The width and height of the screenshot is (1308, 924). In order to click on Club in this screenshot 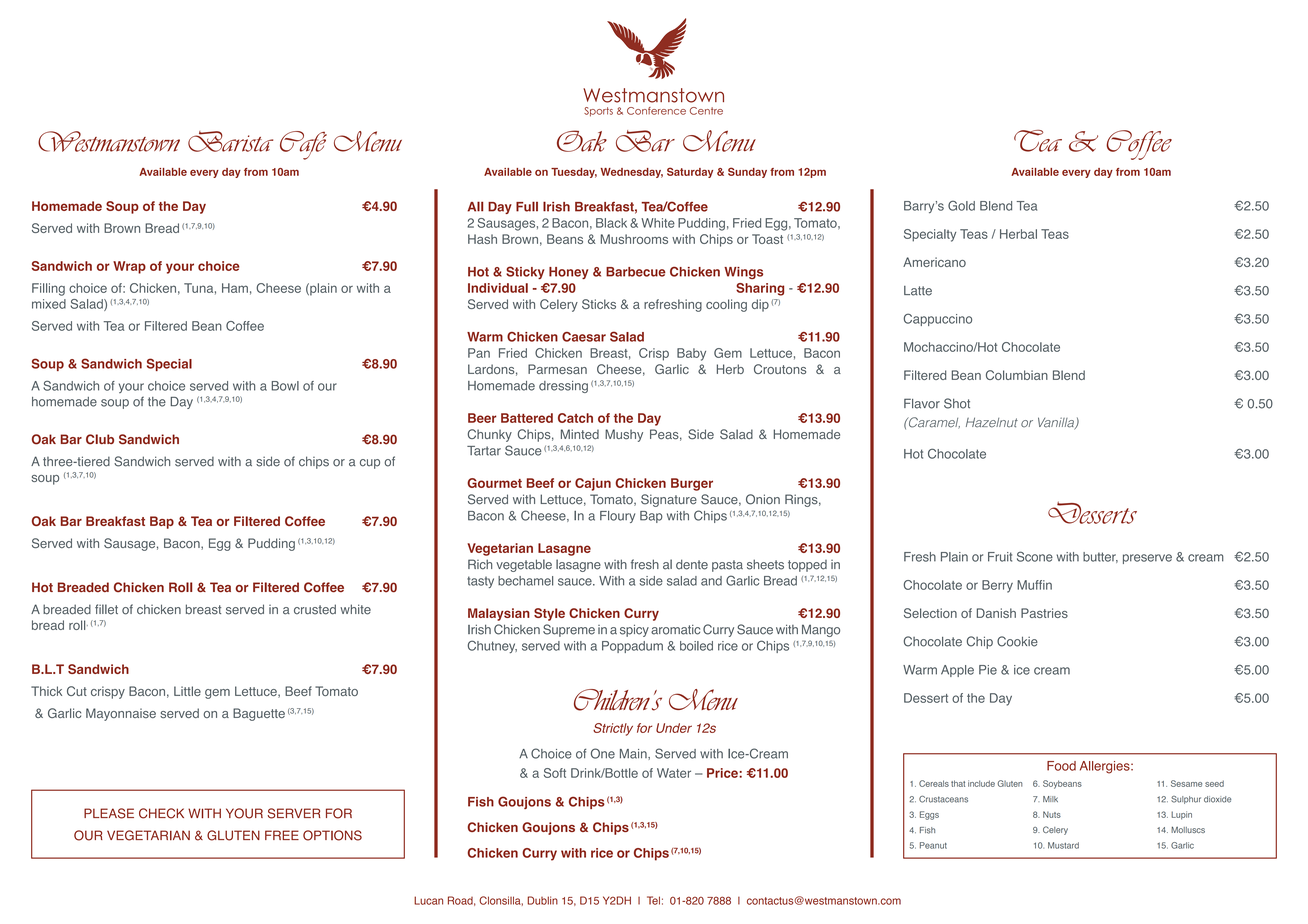, I will do `click(100, 439)`.
